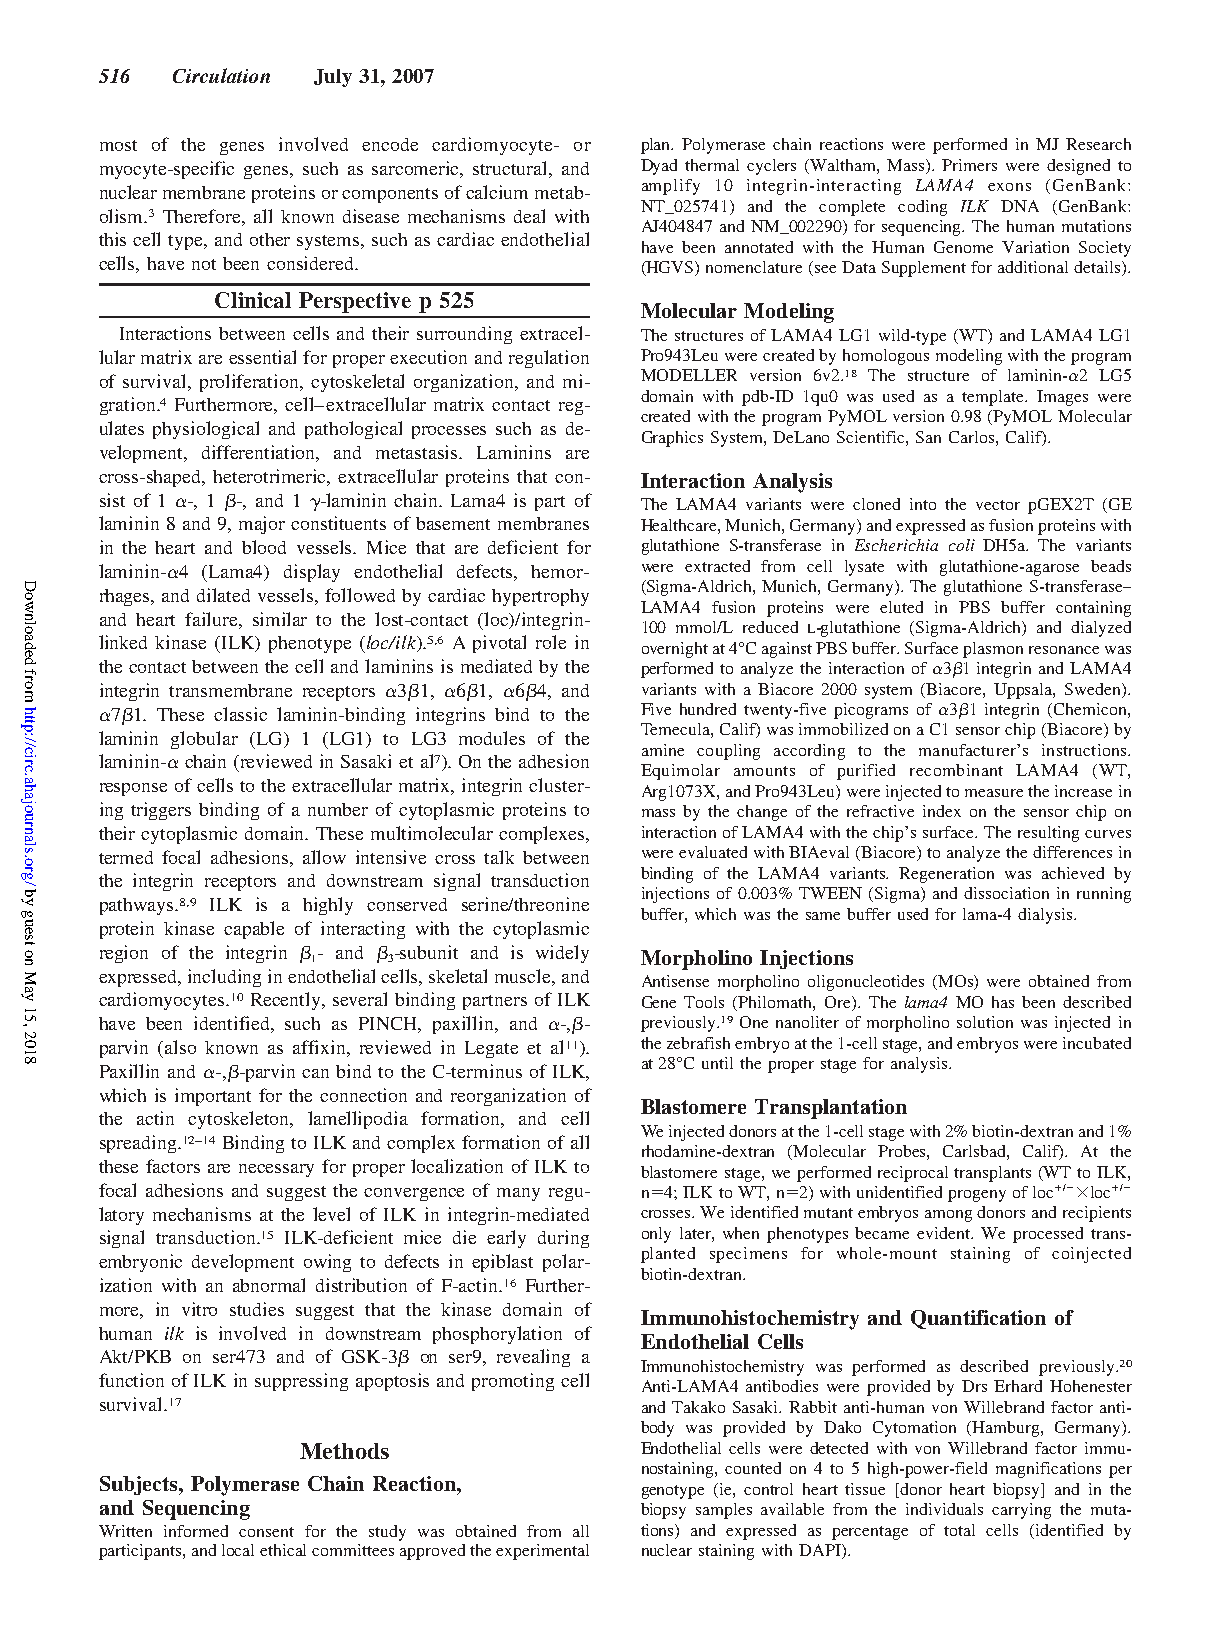 The height and width of the screenshot is (1643, 1228). I want to click on consent, so click(266, 1532).
